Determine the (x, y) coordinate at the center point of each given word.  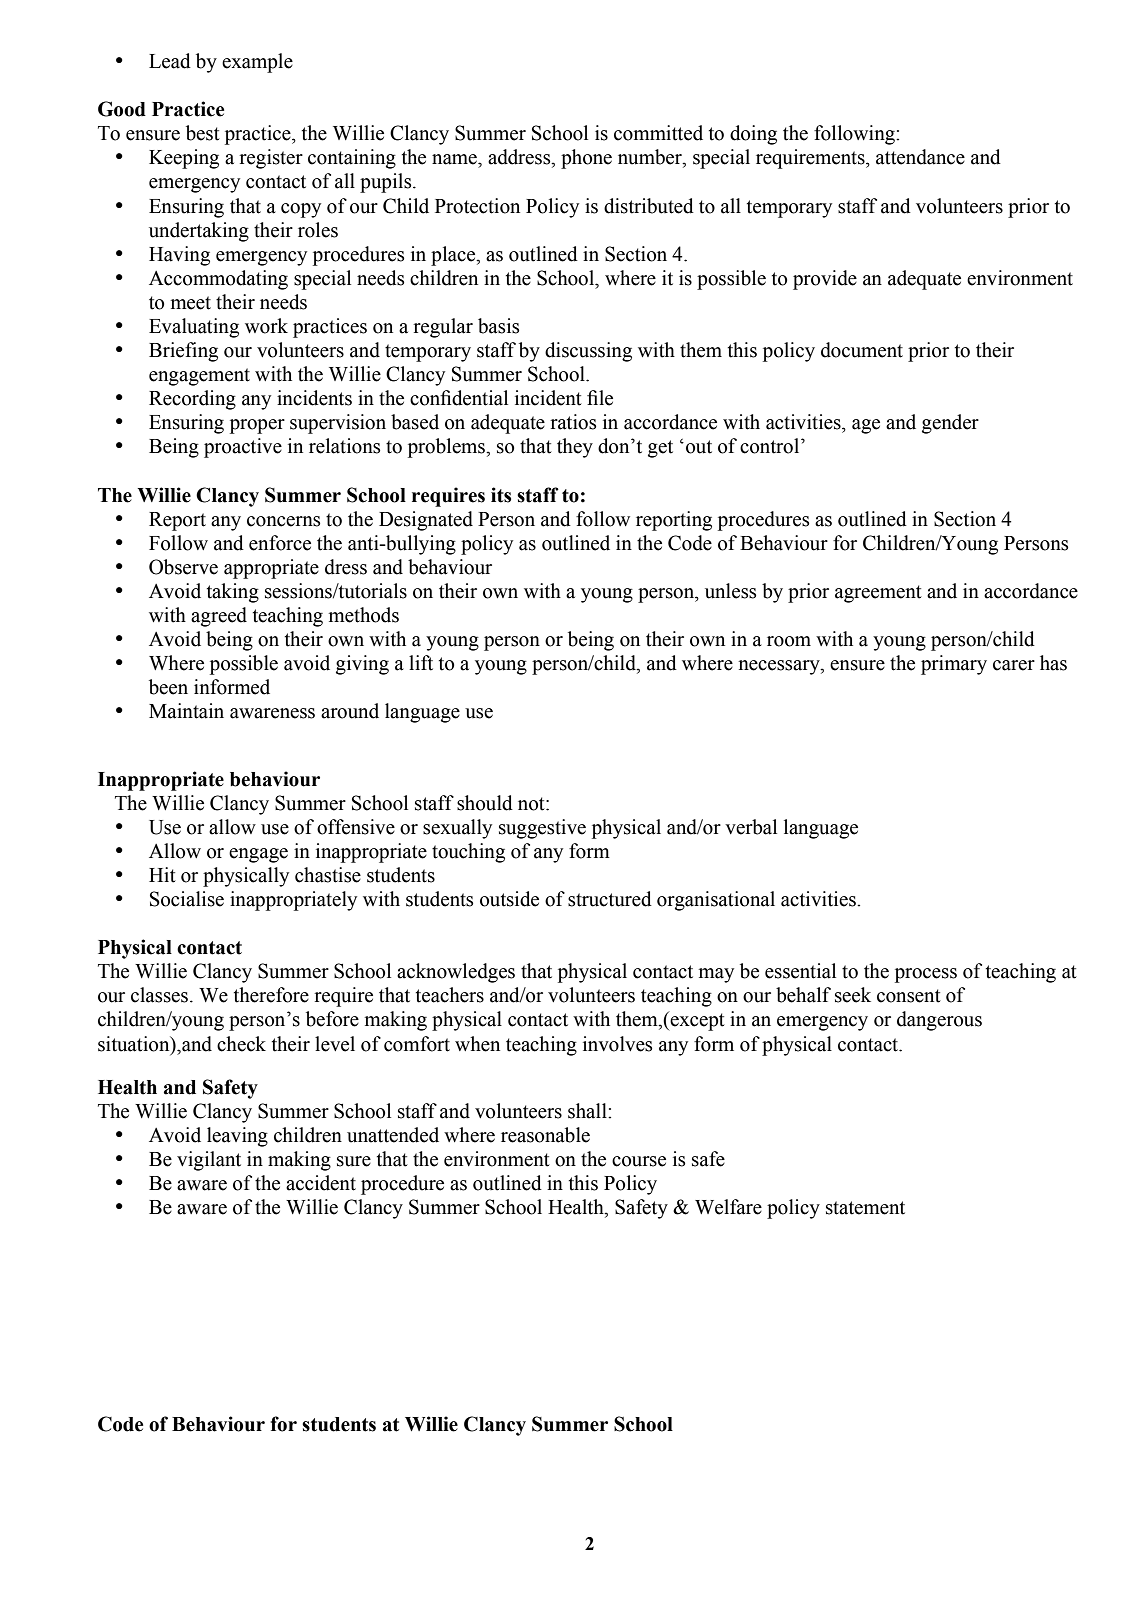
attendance (920, 157)
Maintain (186, 711)
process (926, 975)
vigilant (209, 1161)
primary (954, 665)
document (862, 350)
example (257, 63)
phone (586, 159)
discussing (588, 352)
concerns (283, 521)
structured (610, 899)
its (501, 495)
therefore (271, 995)
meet (191, 303)
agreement (878, 594)
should (485, 803)
